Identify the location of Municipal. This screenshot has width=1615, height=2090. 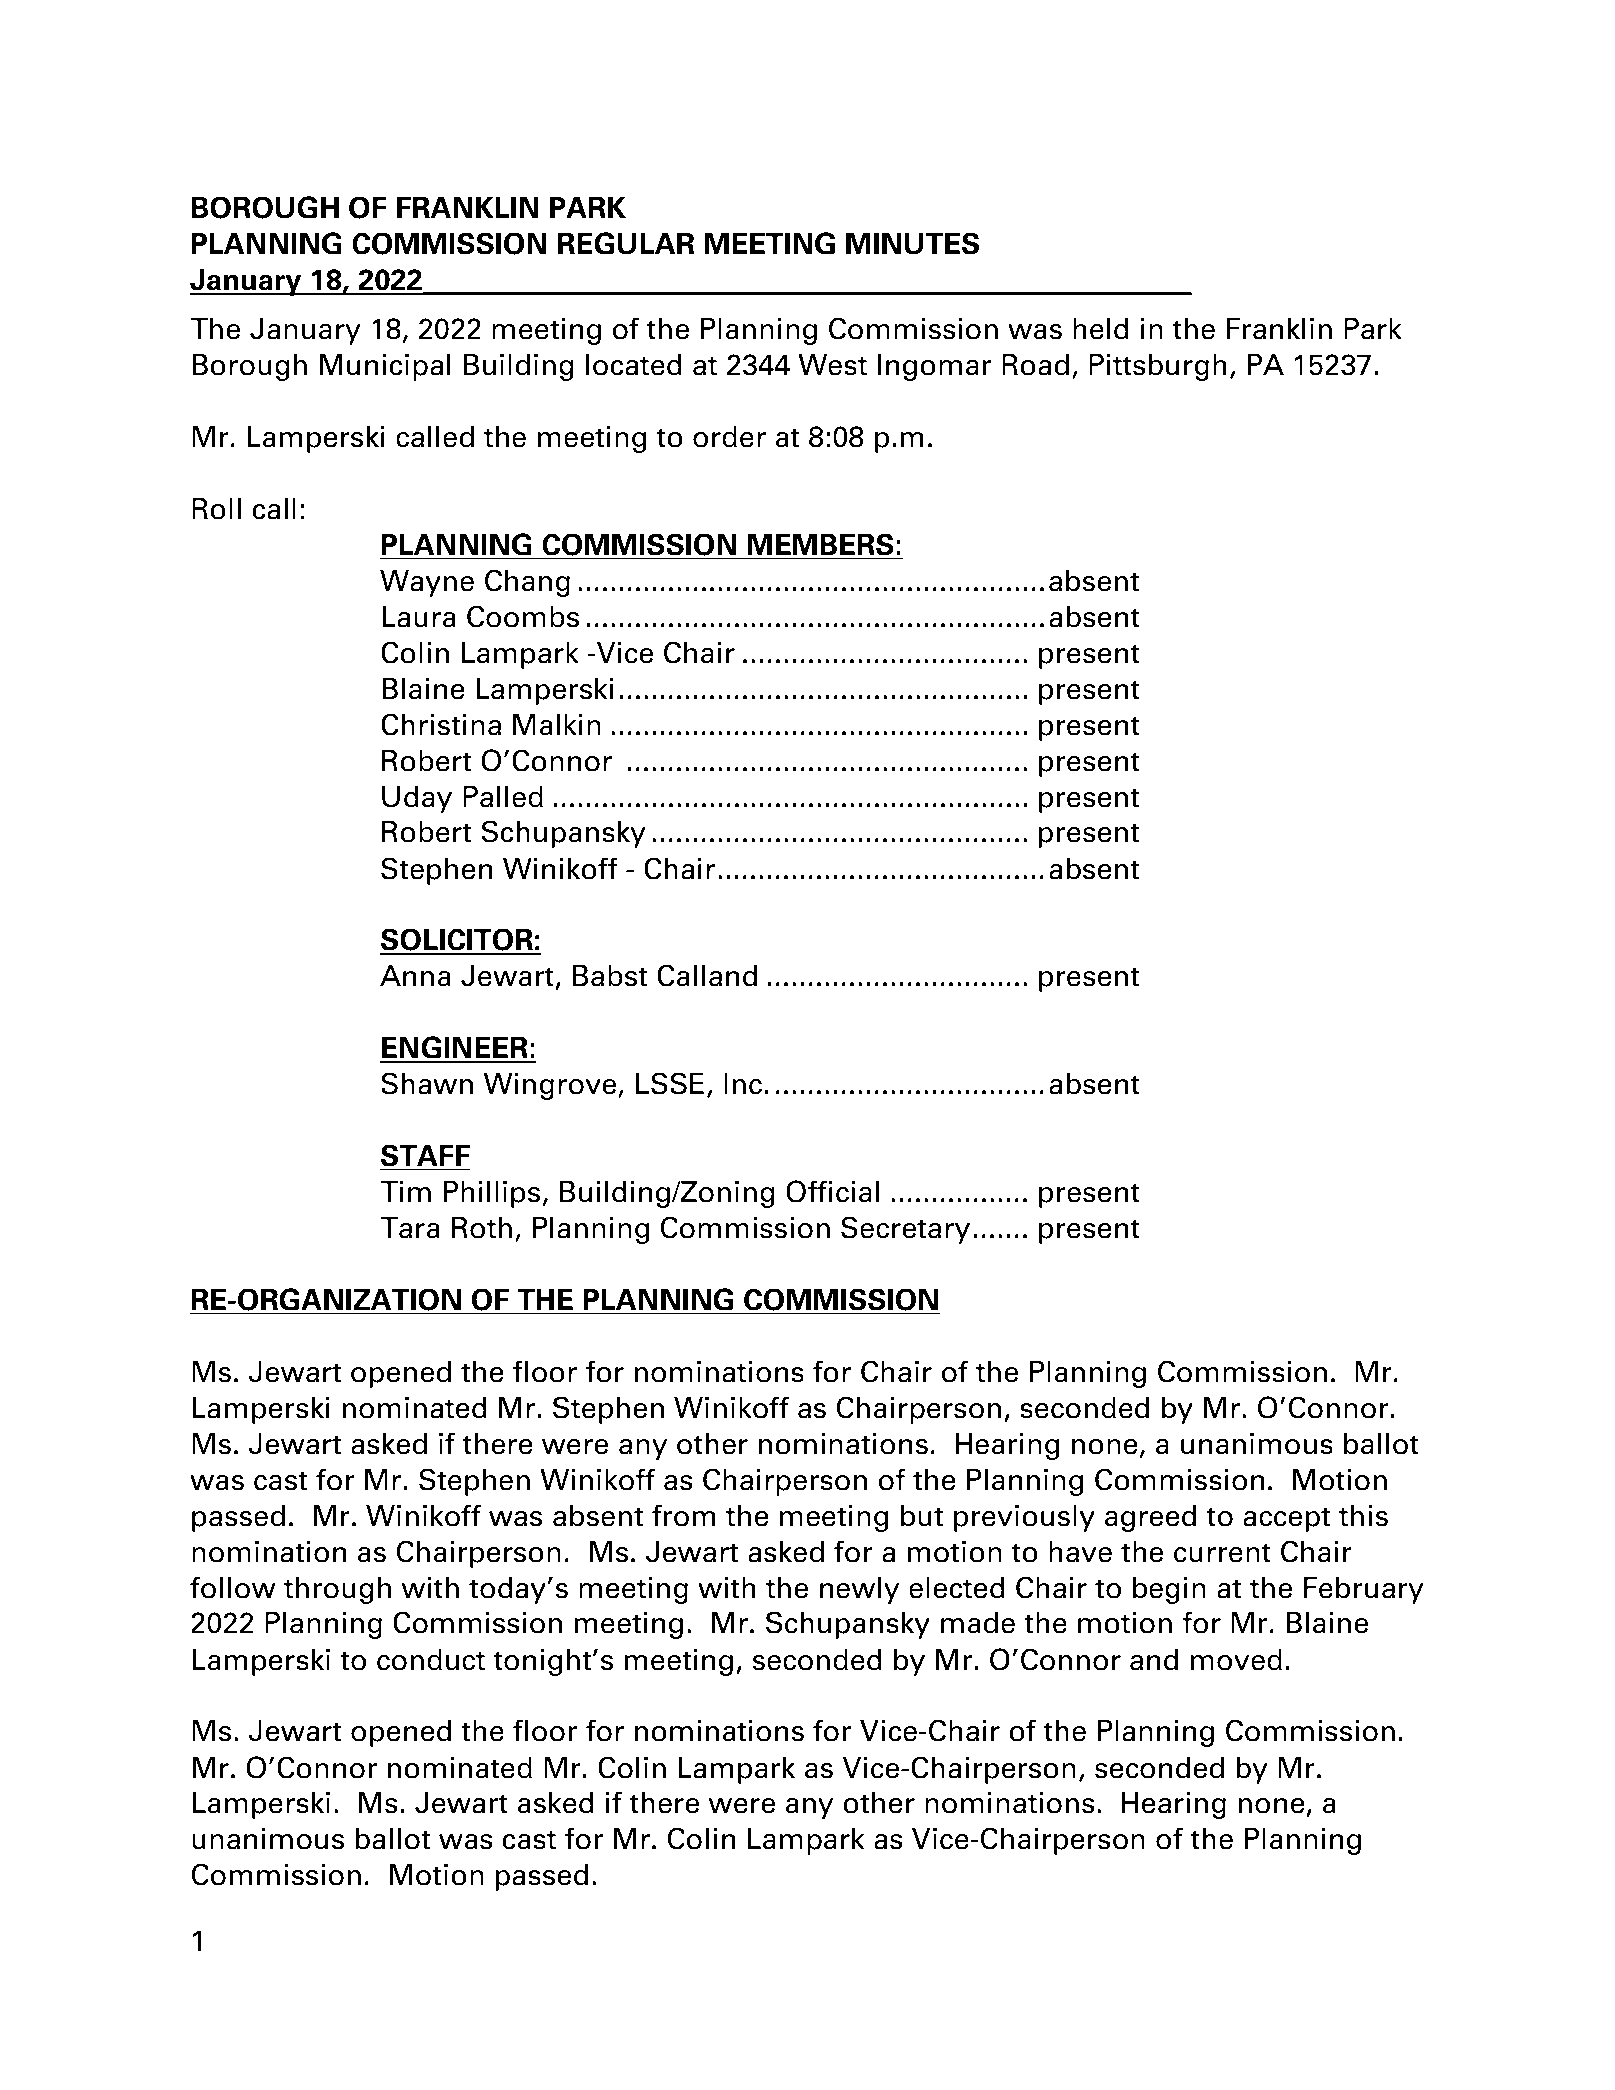
(385, 367).
